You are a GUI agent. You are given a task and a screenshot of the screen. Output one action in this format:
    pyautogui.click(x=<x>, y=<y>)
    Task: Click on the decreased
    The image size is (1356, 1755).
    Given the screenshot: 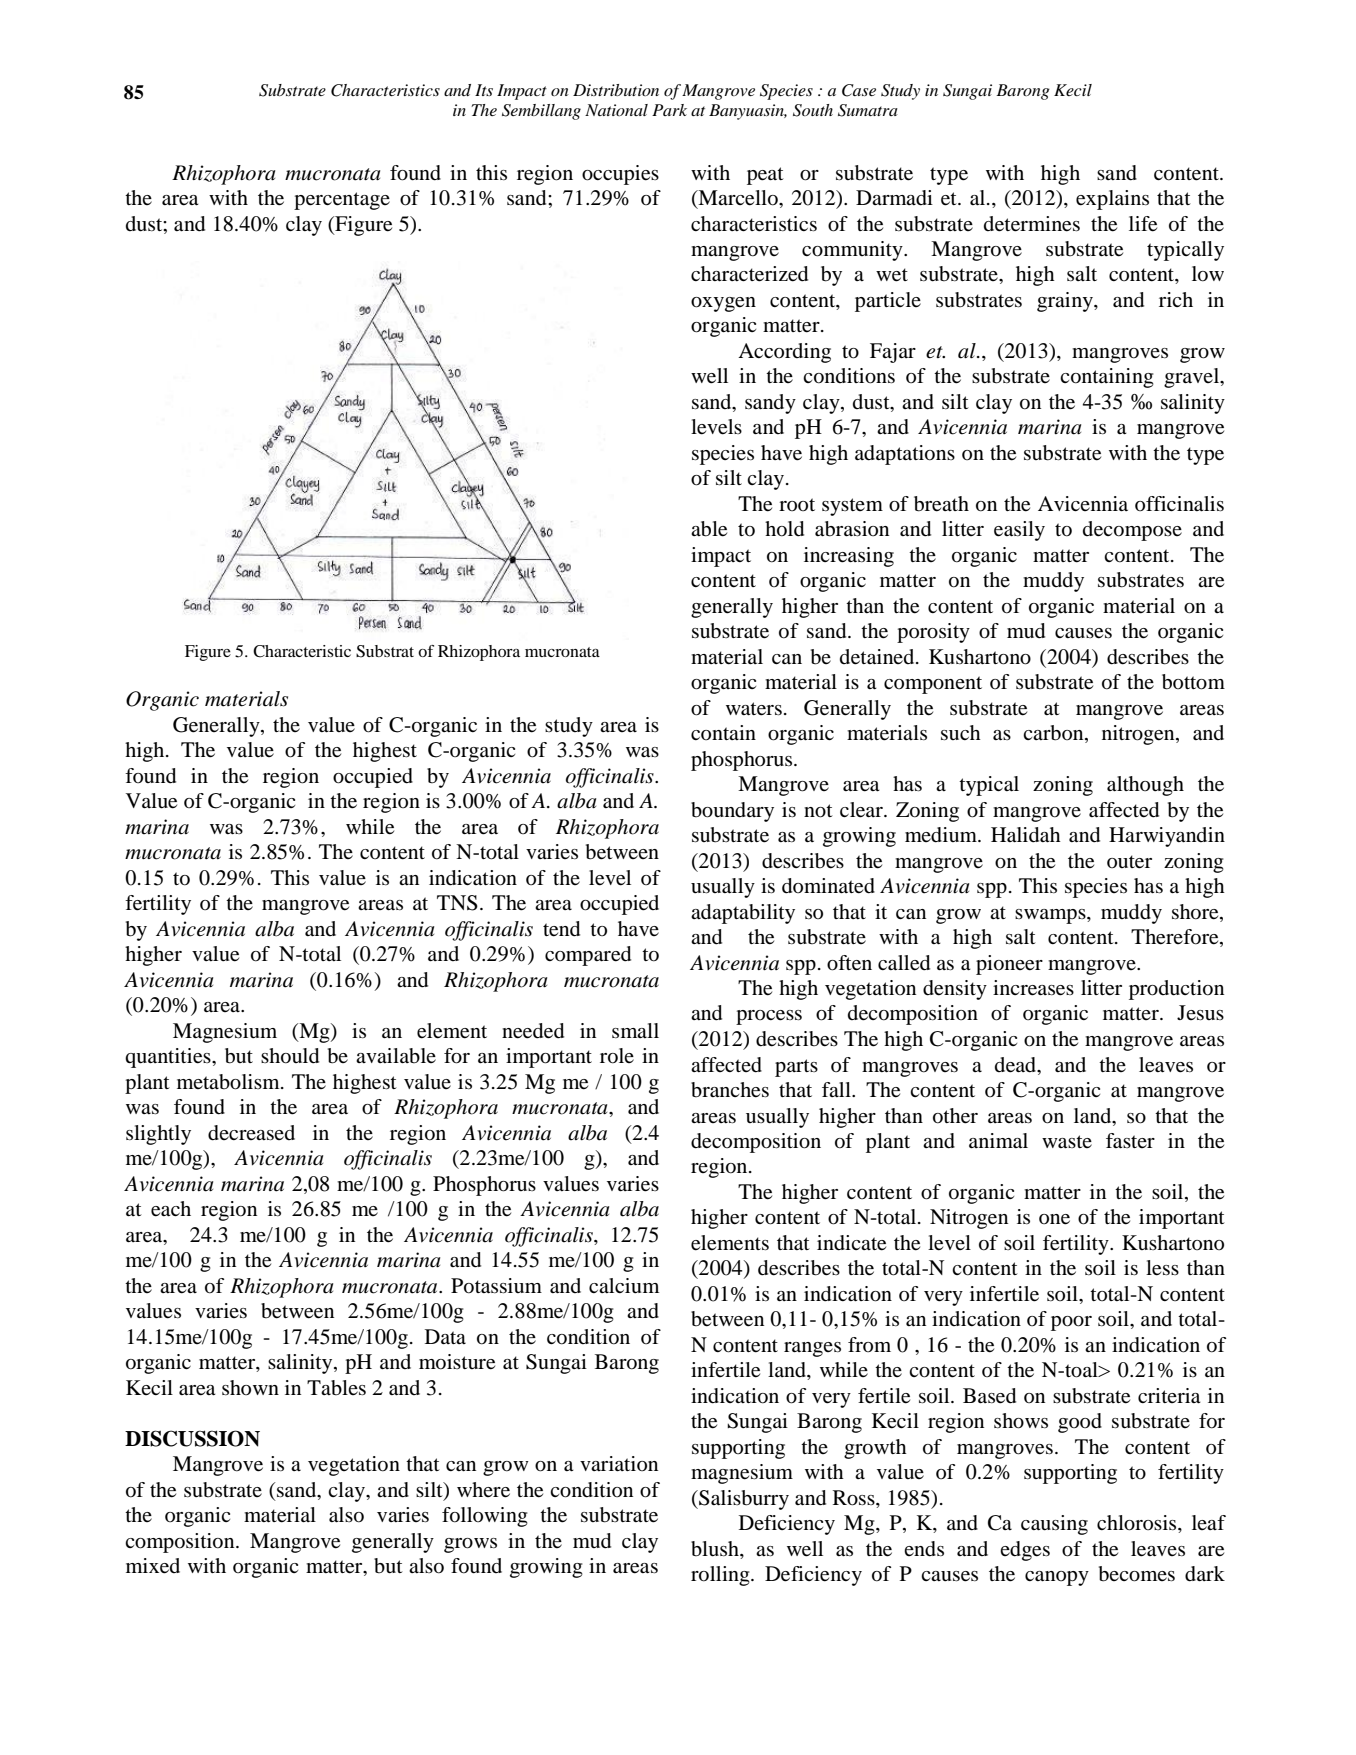 What is the action you would take?
    pyautogui.click(x=251, y=1133)
